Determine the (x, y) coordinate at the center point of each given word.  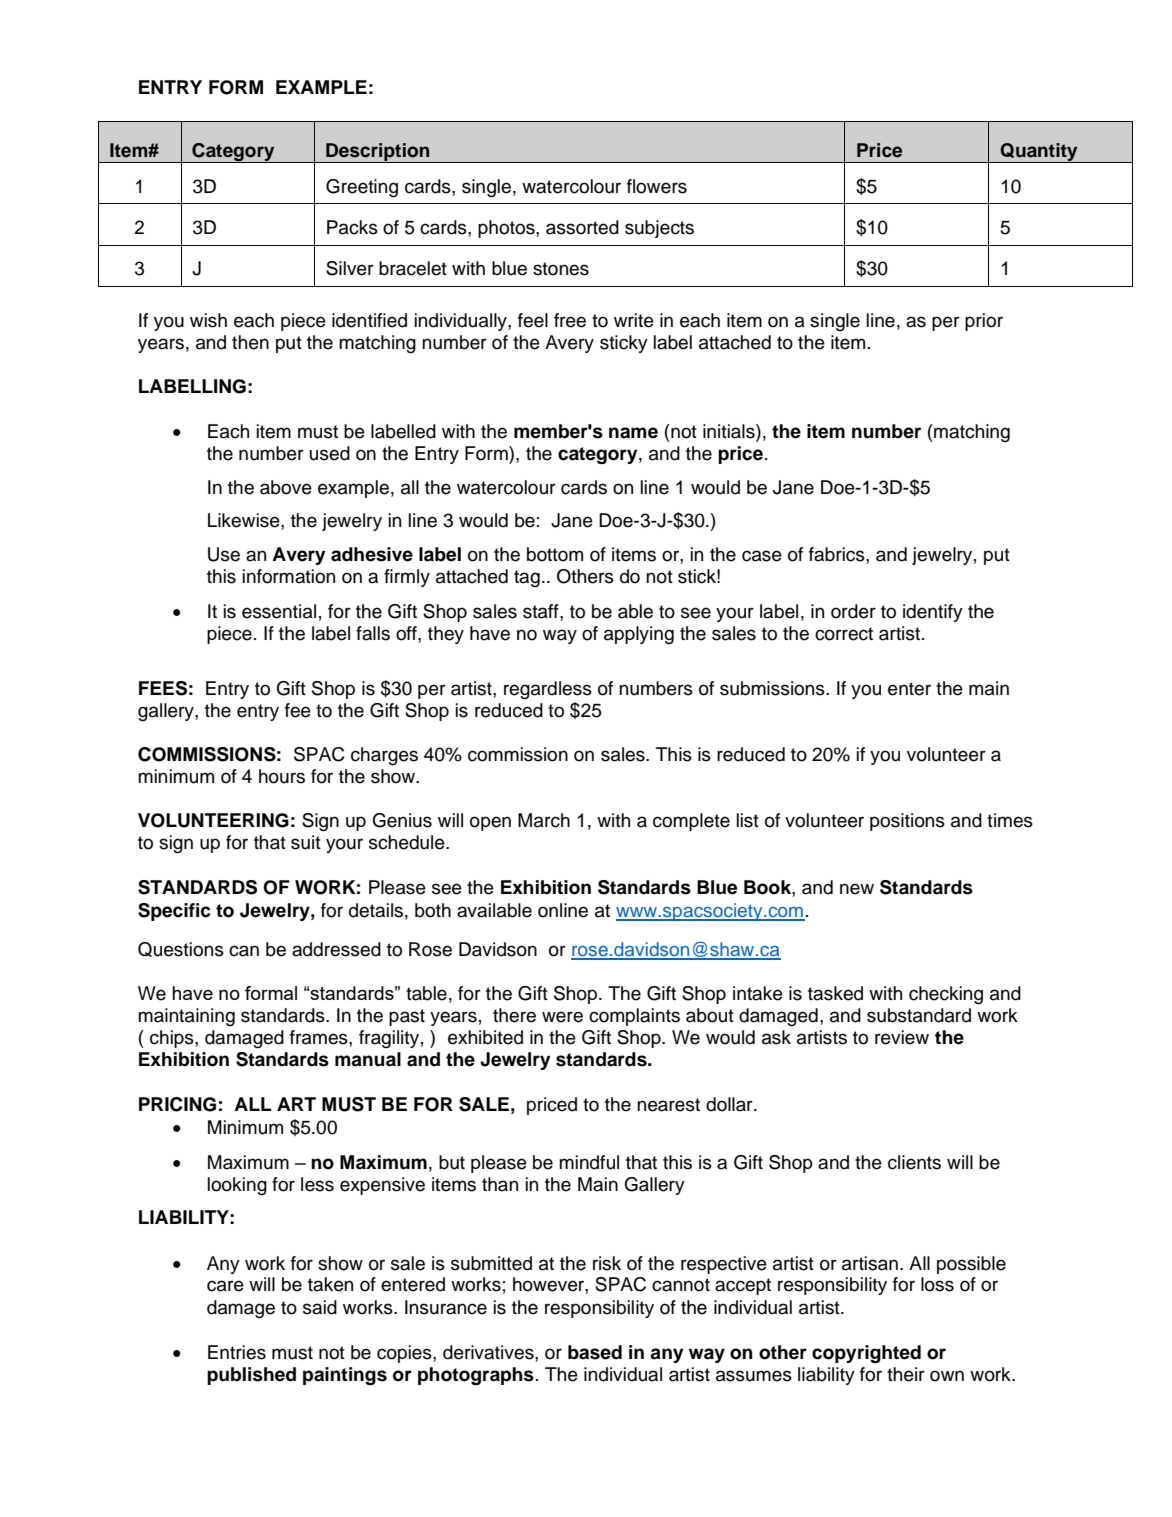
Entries (237, 1352)
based (595, 1352)
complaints (634, 1017)
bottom (555, 554)
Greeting (362, 188)
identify (933, 613)
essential (279, 611)
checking (946, 995)
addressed (336, 949)
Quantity (1039, 153)
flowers (657, 186)
